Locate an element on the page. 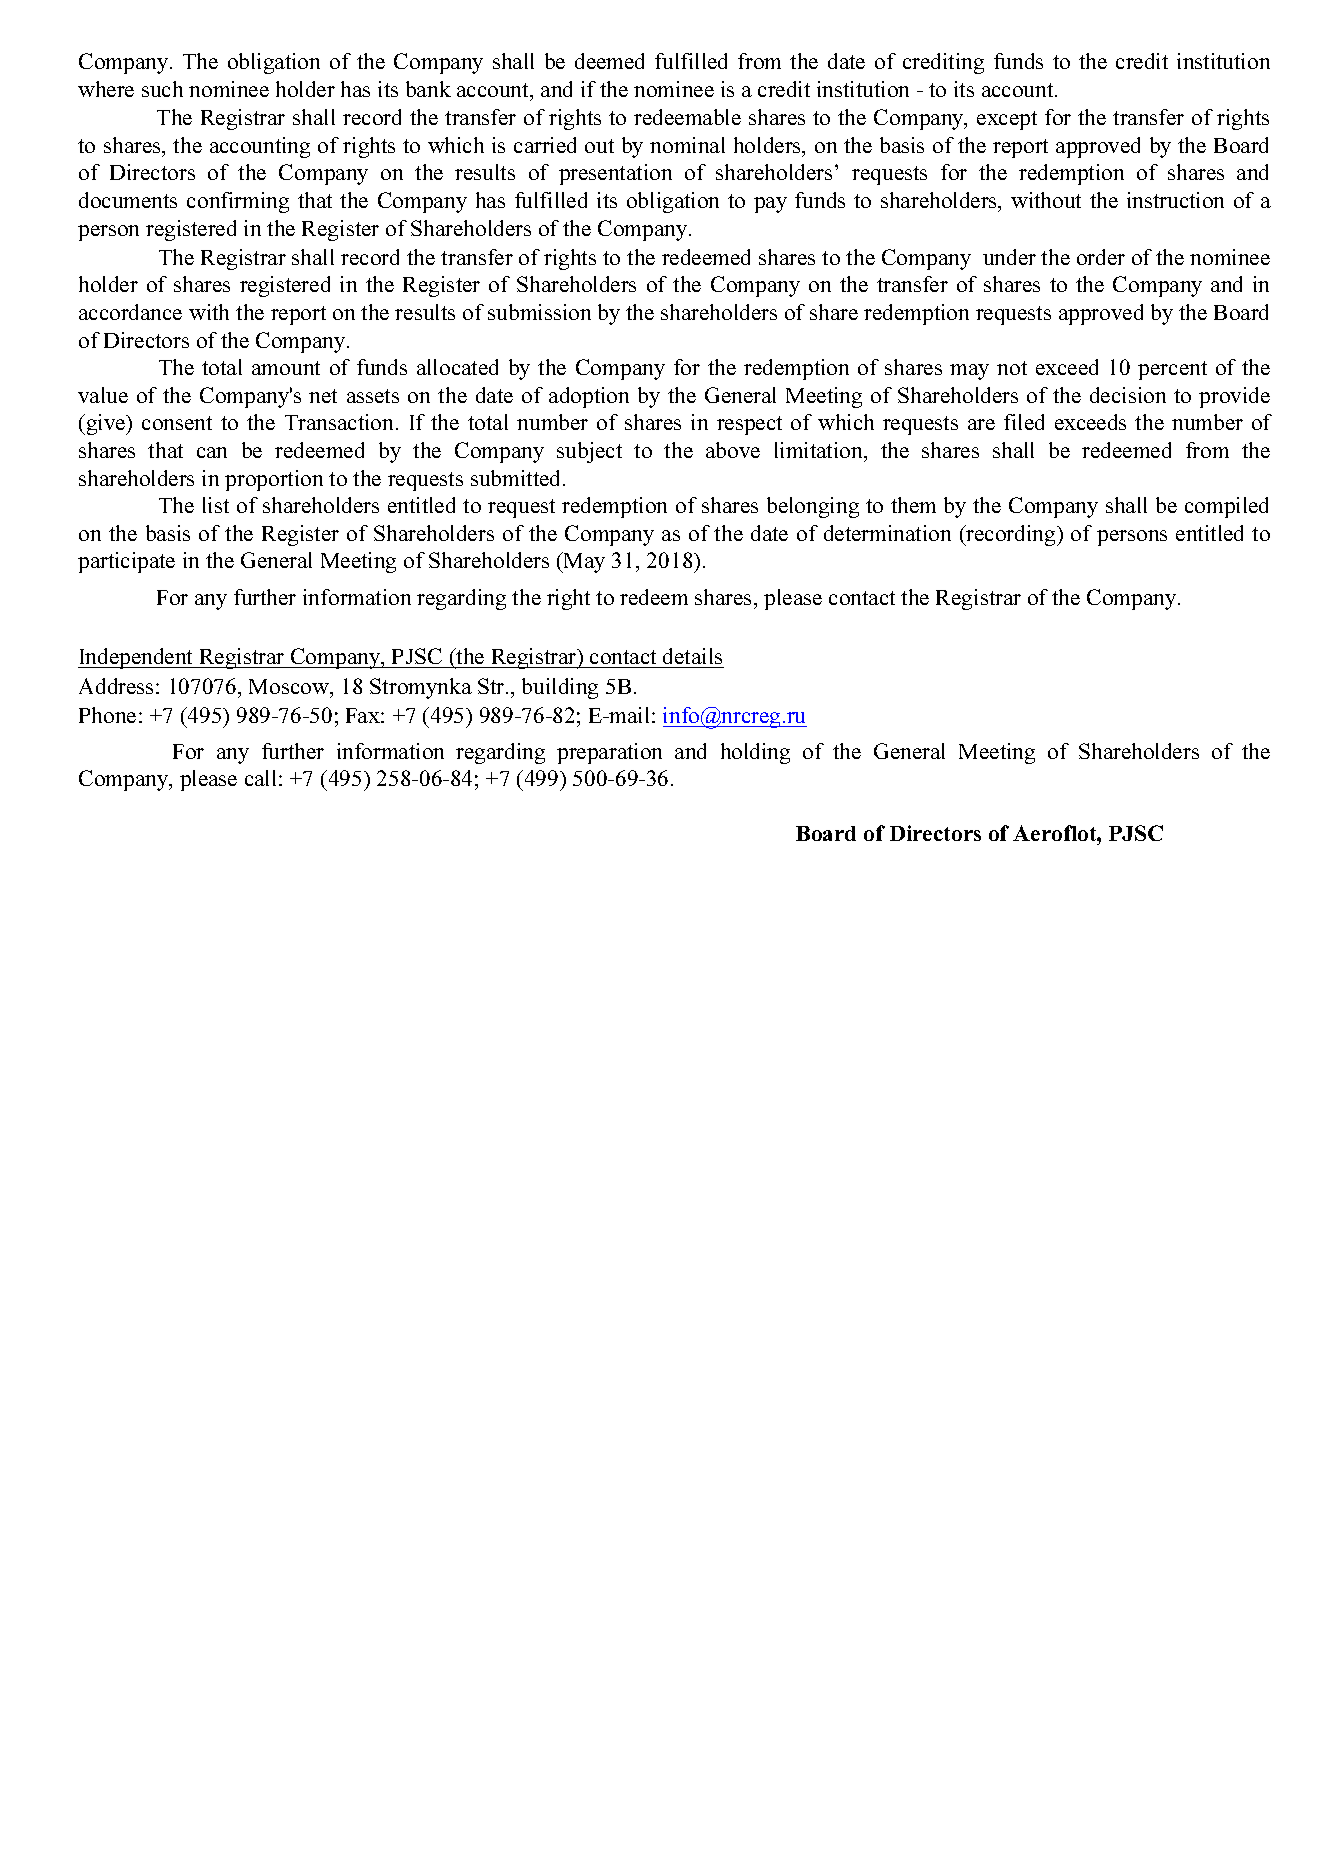 This page has width=1317, height=1863. not is located at coordinates (1012, 368).
